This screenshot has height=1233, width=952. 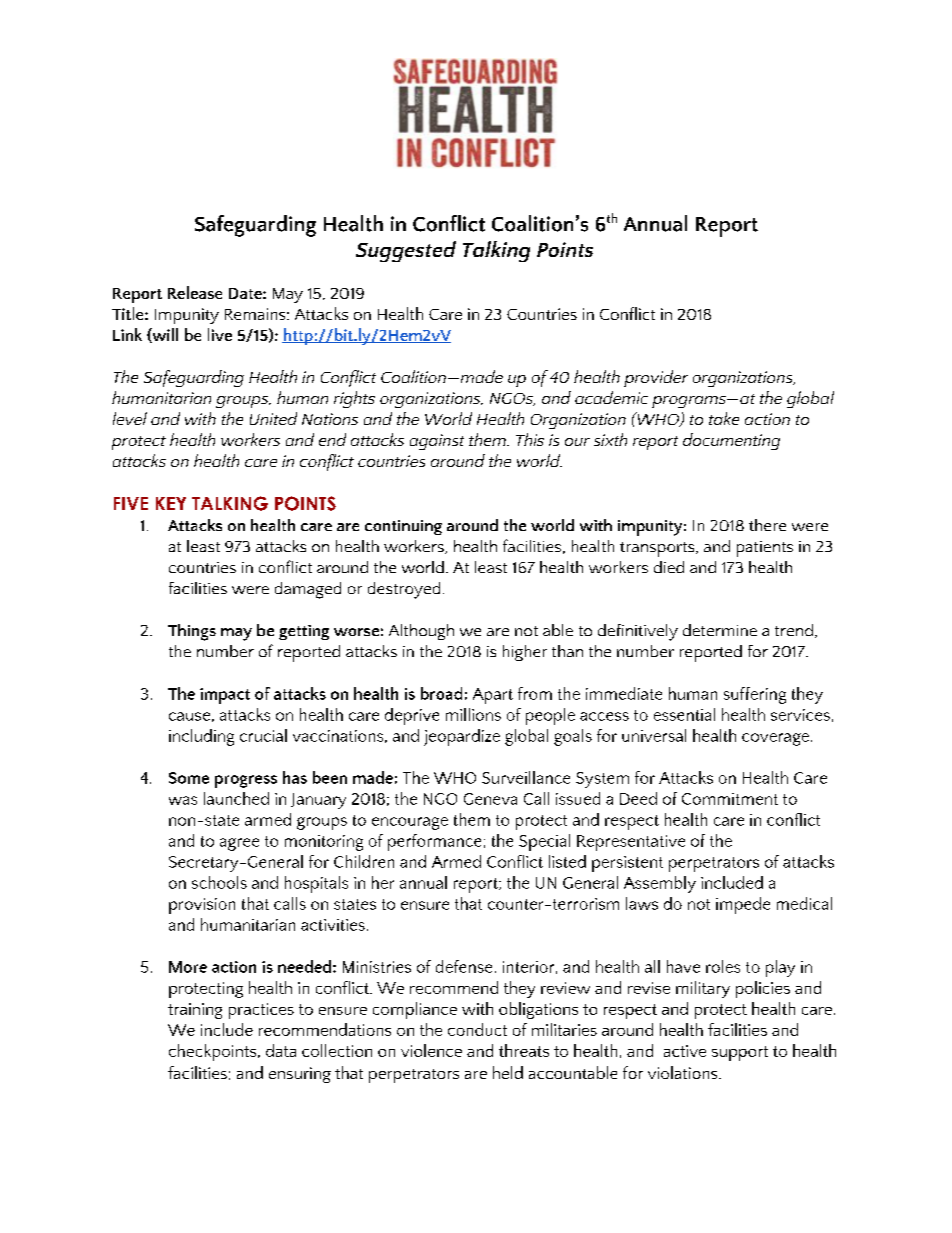 What do you see at coordinates (434, 842) in the screenshot?
I see `performance` at bounding box center [434, 842].
